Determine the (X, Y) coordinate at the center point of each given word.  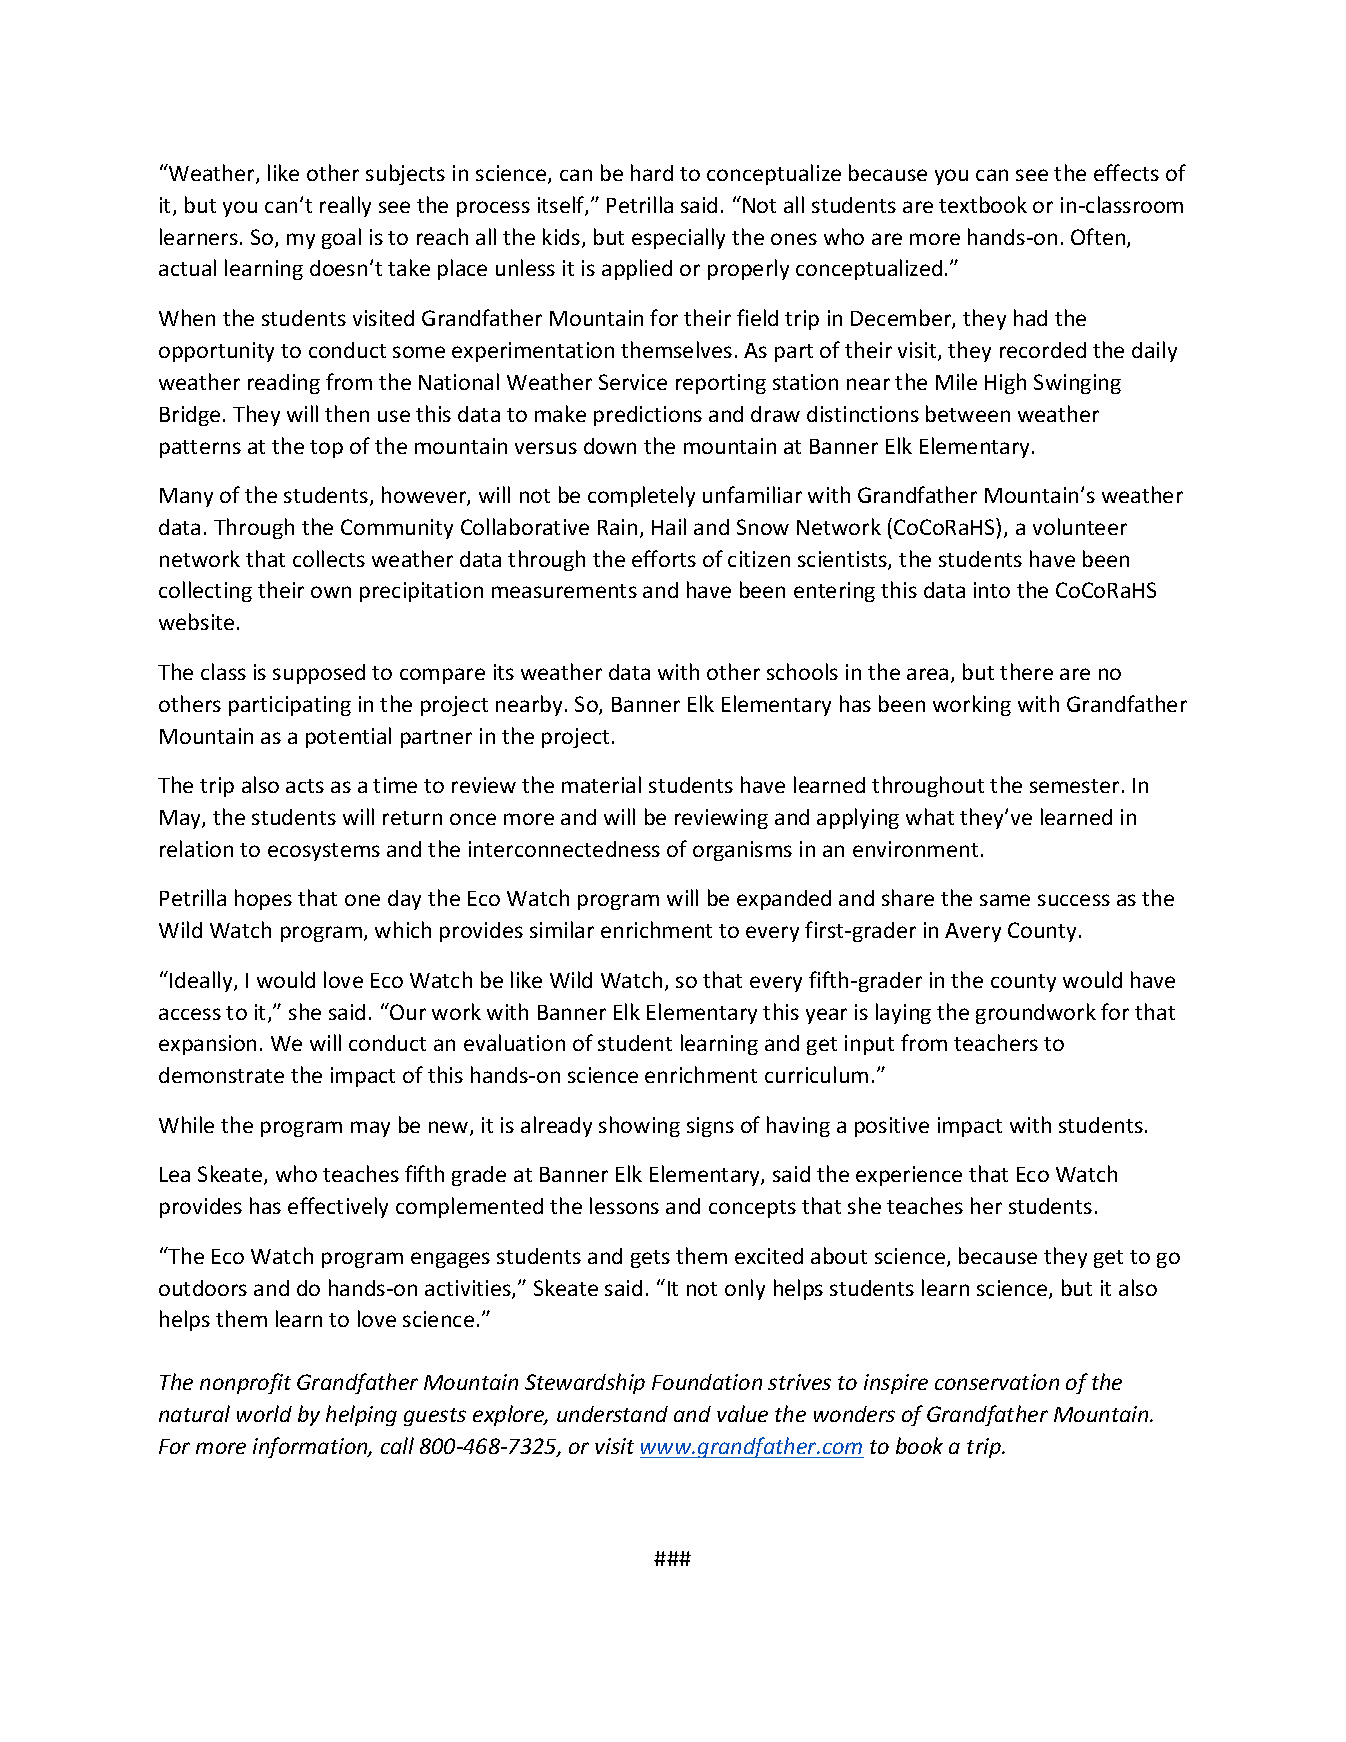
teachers (996, 1042)
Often (1099, 238)
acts (305, 786)
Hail (669, 526)
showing (639, 1126)
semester (1074, 786)
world (264, 1413)
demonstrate (221, 1075)
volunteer (1080, 526)
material (601, 784)
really (345, 206)
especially (678, 238)
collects (329, 558)
